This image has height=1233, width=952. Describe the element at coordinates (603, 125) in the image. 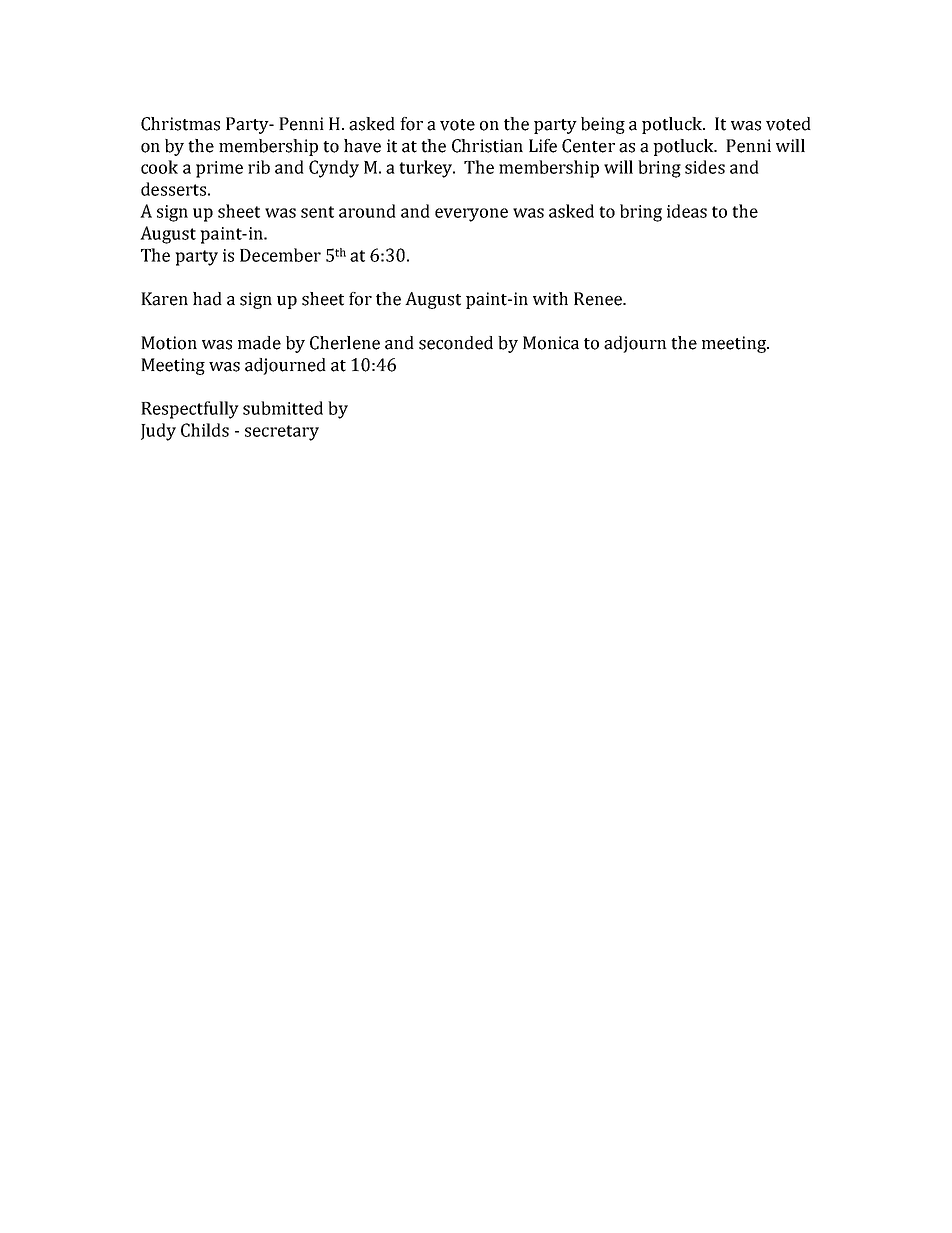

I see `being` at that location.
